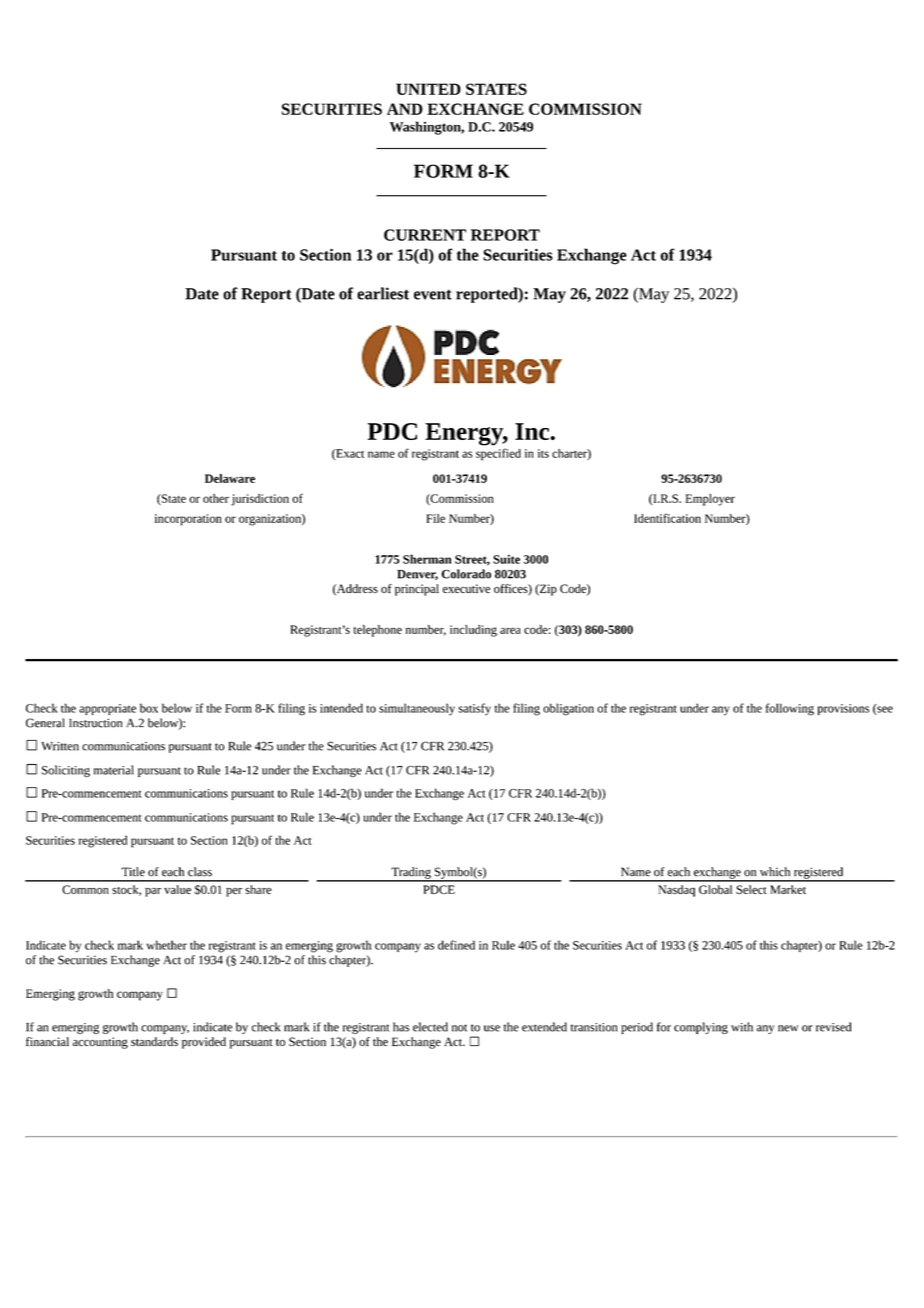  I want to click on File, so click(435, 518).
